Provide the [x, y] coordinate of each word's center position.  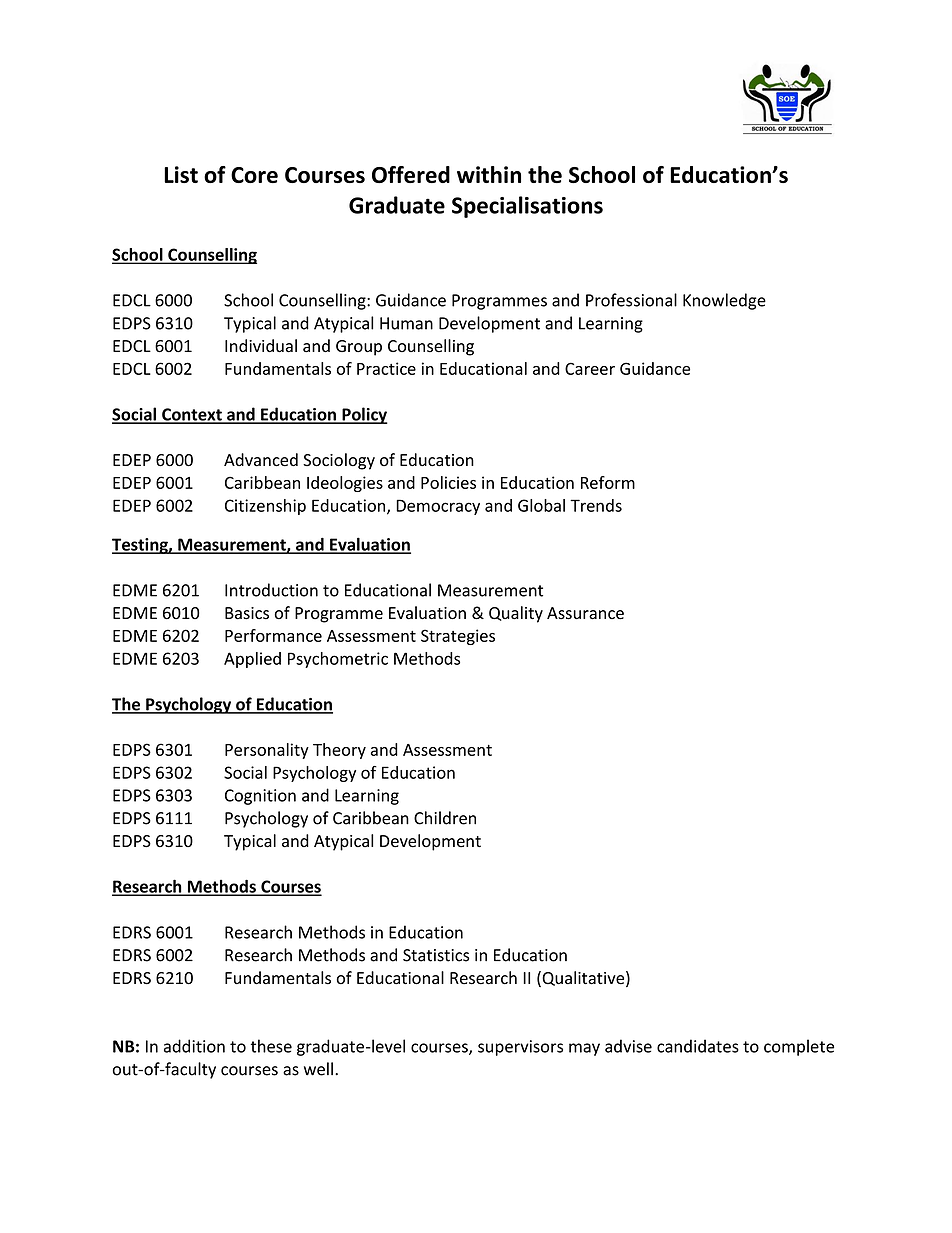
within [489, 174]
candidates [698, 1046]
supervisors [520, 1048]
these [271, 1046]
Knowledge [724, 301]
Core [254, 175]
